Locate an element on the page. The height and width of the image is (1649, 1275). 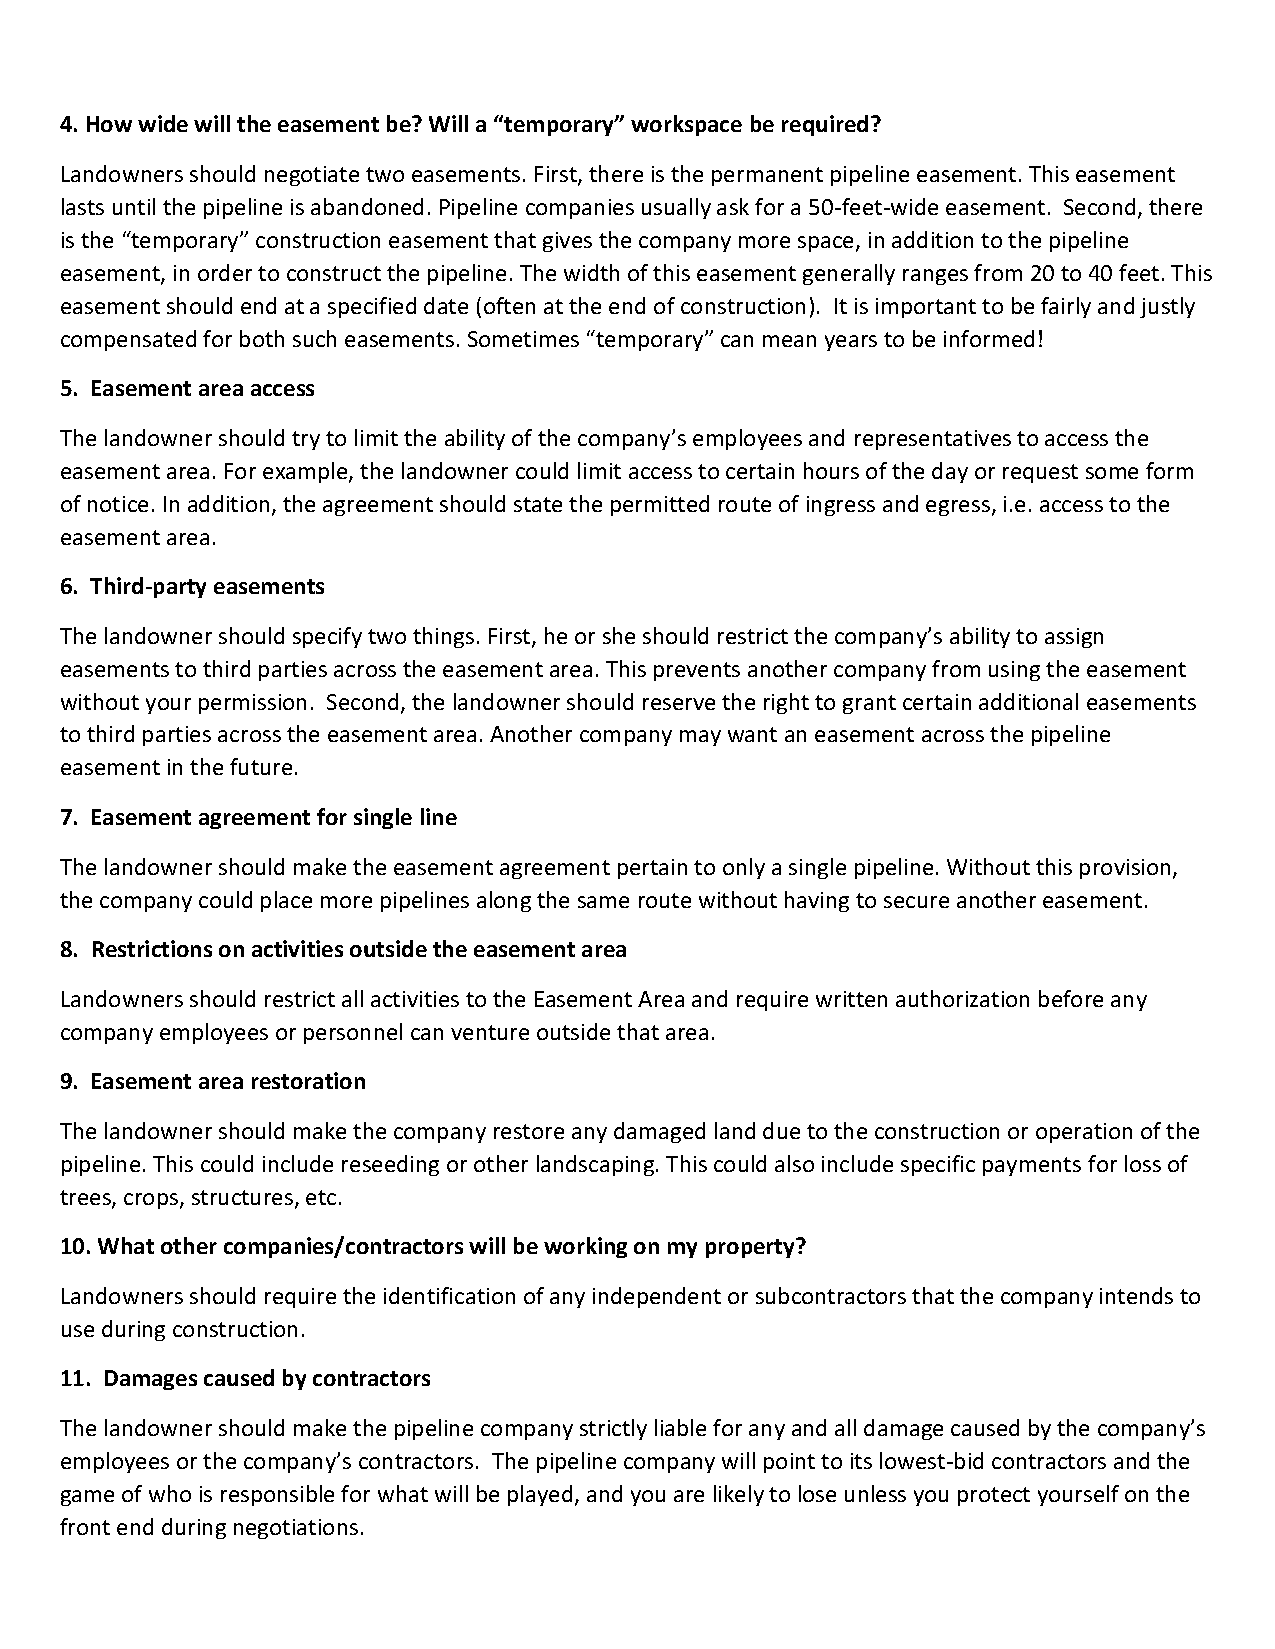
reserve is located at coordinates (679, 704).
